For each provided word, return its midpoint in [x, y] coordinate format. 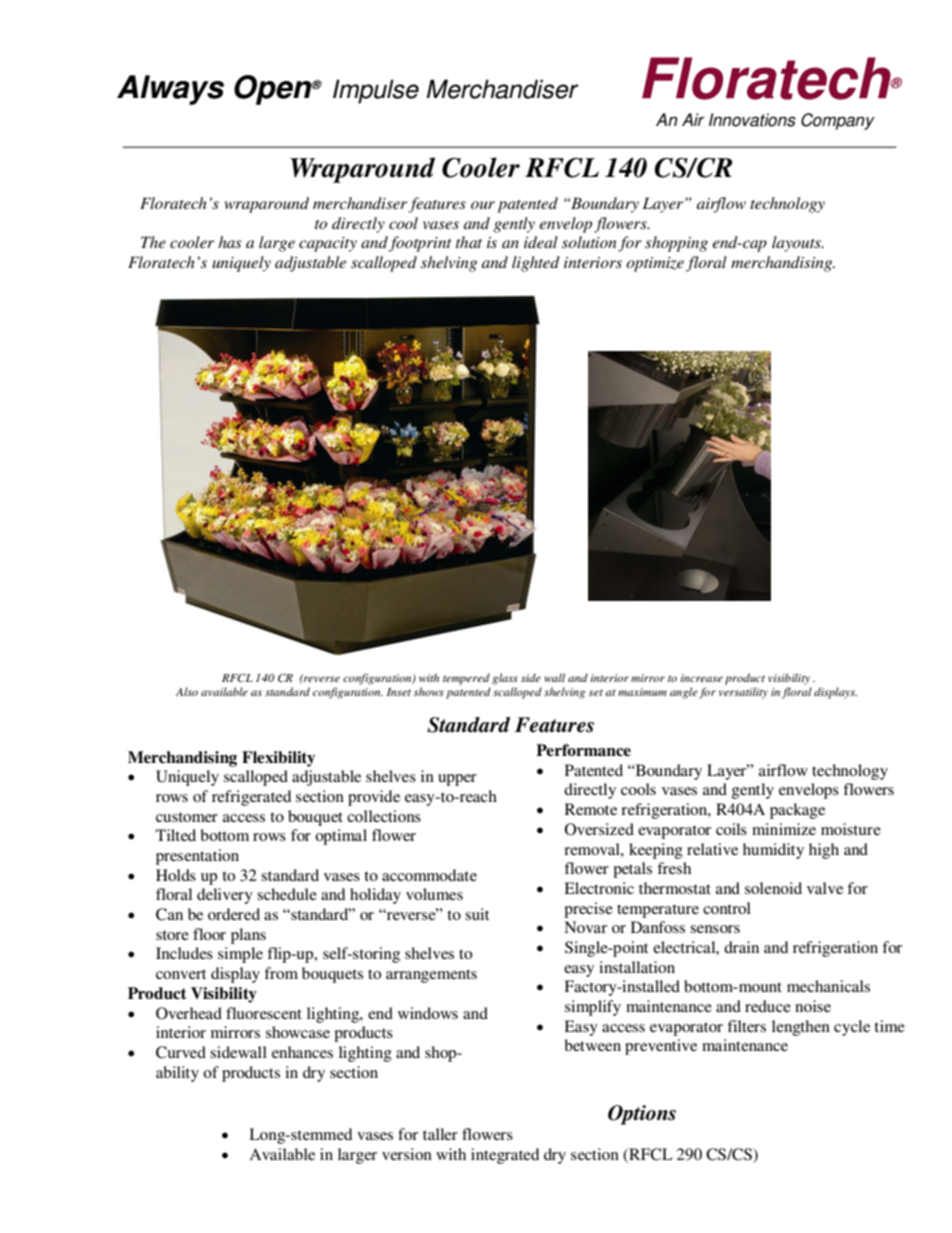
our [483, 205]
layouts [797, 244]
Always [170, 90]
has [230, 242]
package [797, 811]
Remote [591, 809]
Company [838, 121]
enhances [302, 1052]
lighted [536, 264]
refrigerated [251, 798]
